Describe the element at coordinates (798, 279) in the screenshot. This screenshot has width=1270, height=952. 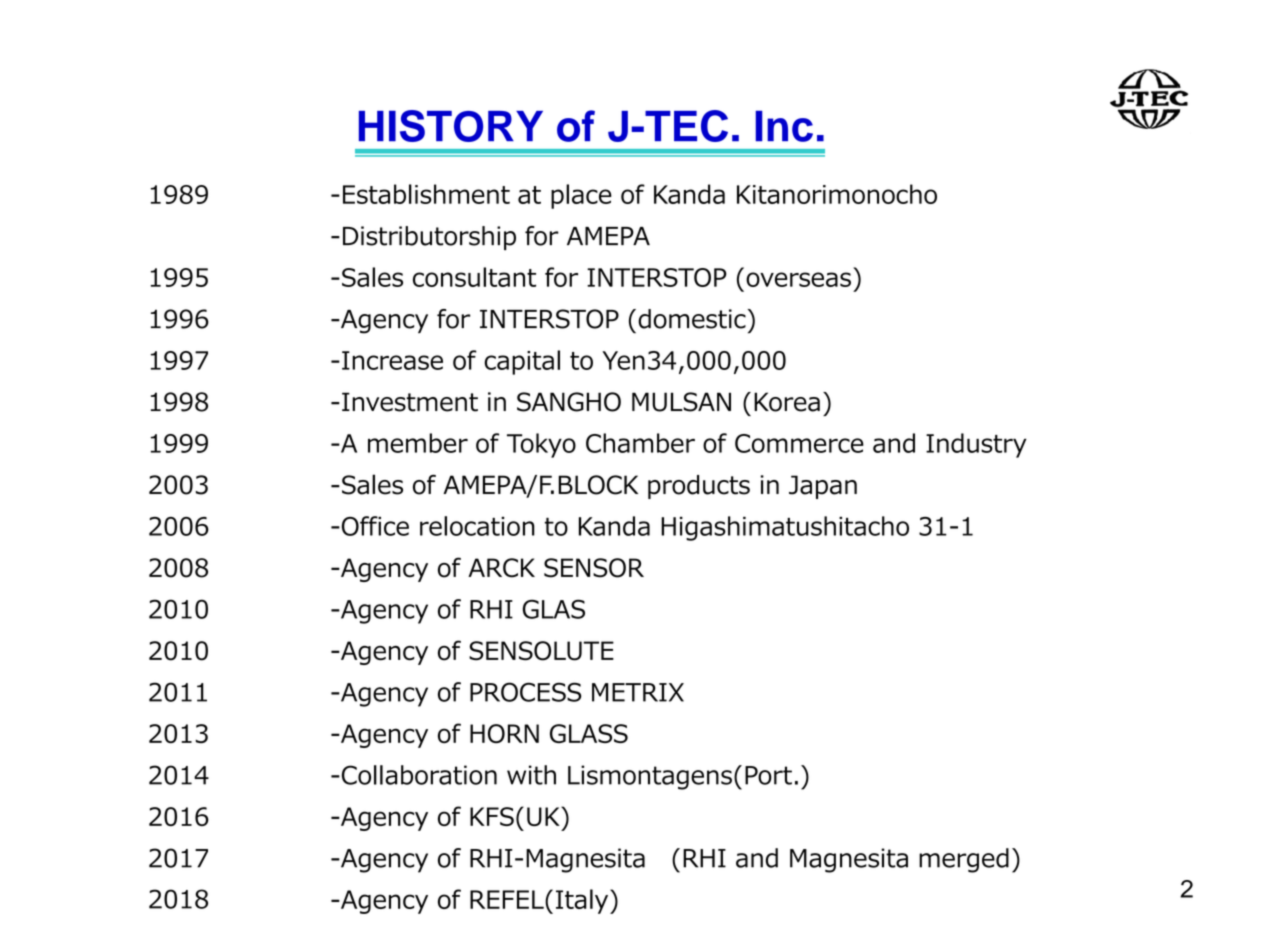
I see `overseas` at that location.
